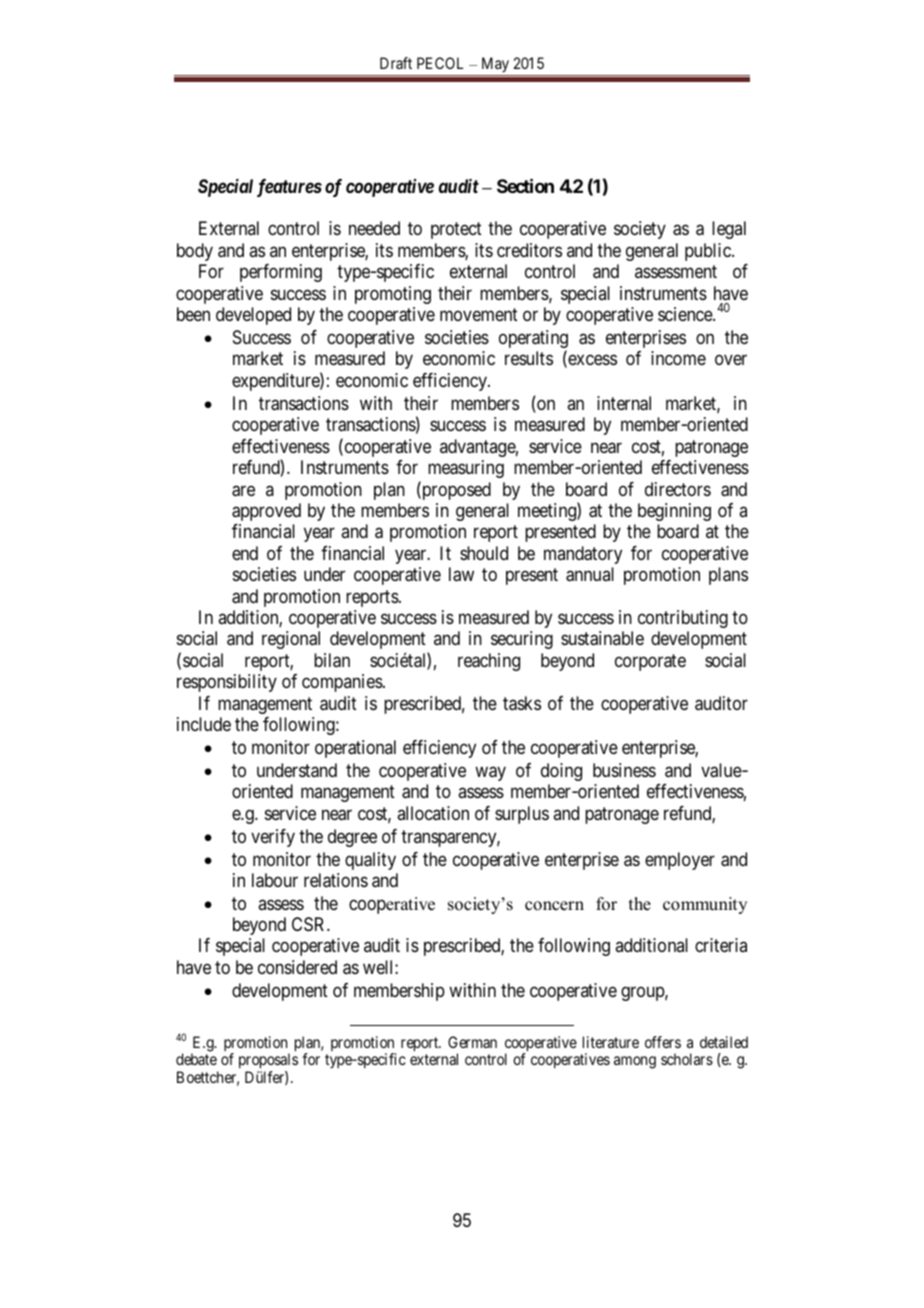 Image resolution: width=924 pixels, height=1308 pixels. Describe the element at coordinates (472, 1042) in the document. I see `German` at that location.
